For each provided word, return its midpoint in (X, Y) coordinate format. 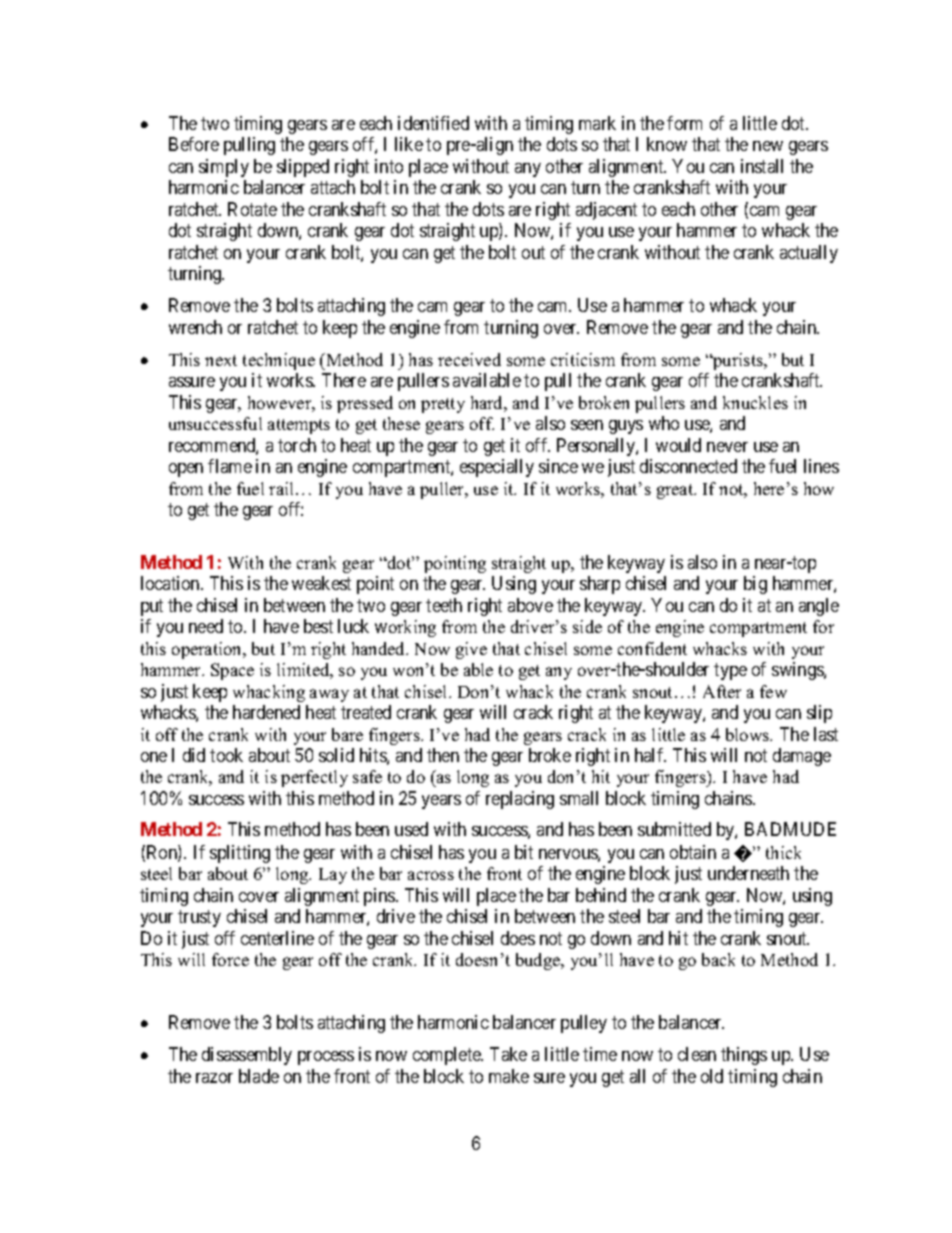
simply (224, 168)
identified (433, 123)
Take (508, 1054)
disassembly (247, 1056)
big (755, 585)
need (206, 626)
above (530, 605)
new (768, 146)
